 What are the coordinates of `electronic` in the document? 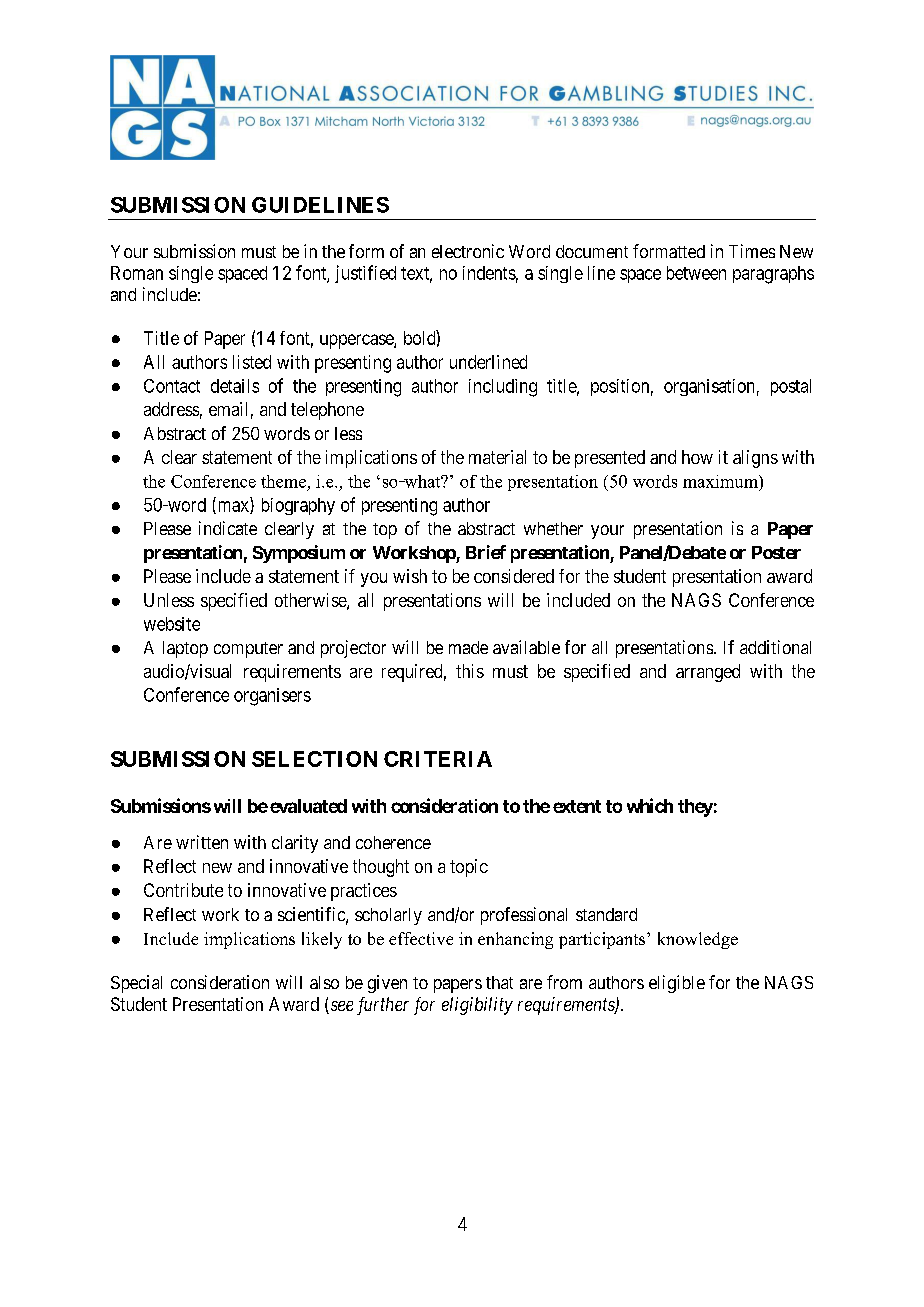 It's located at (468, 251).
